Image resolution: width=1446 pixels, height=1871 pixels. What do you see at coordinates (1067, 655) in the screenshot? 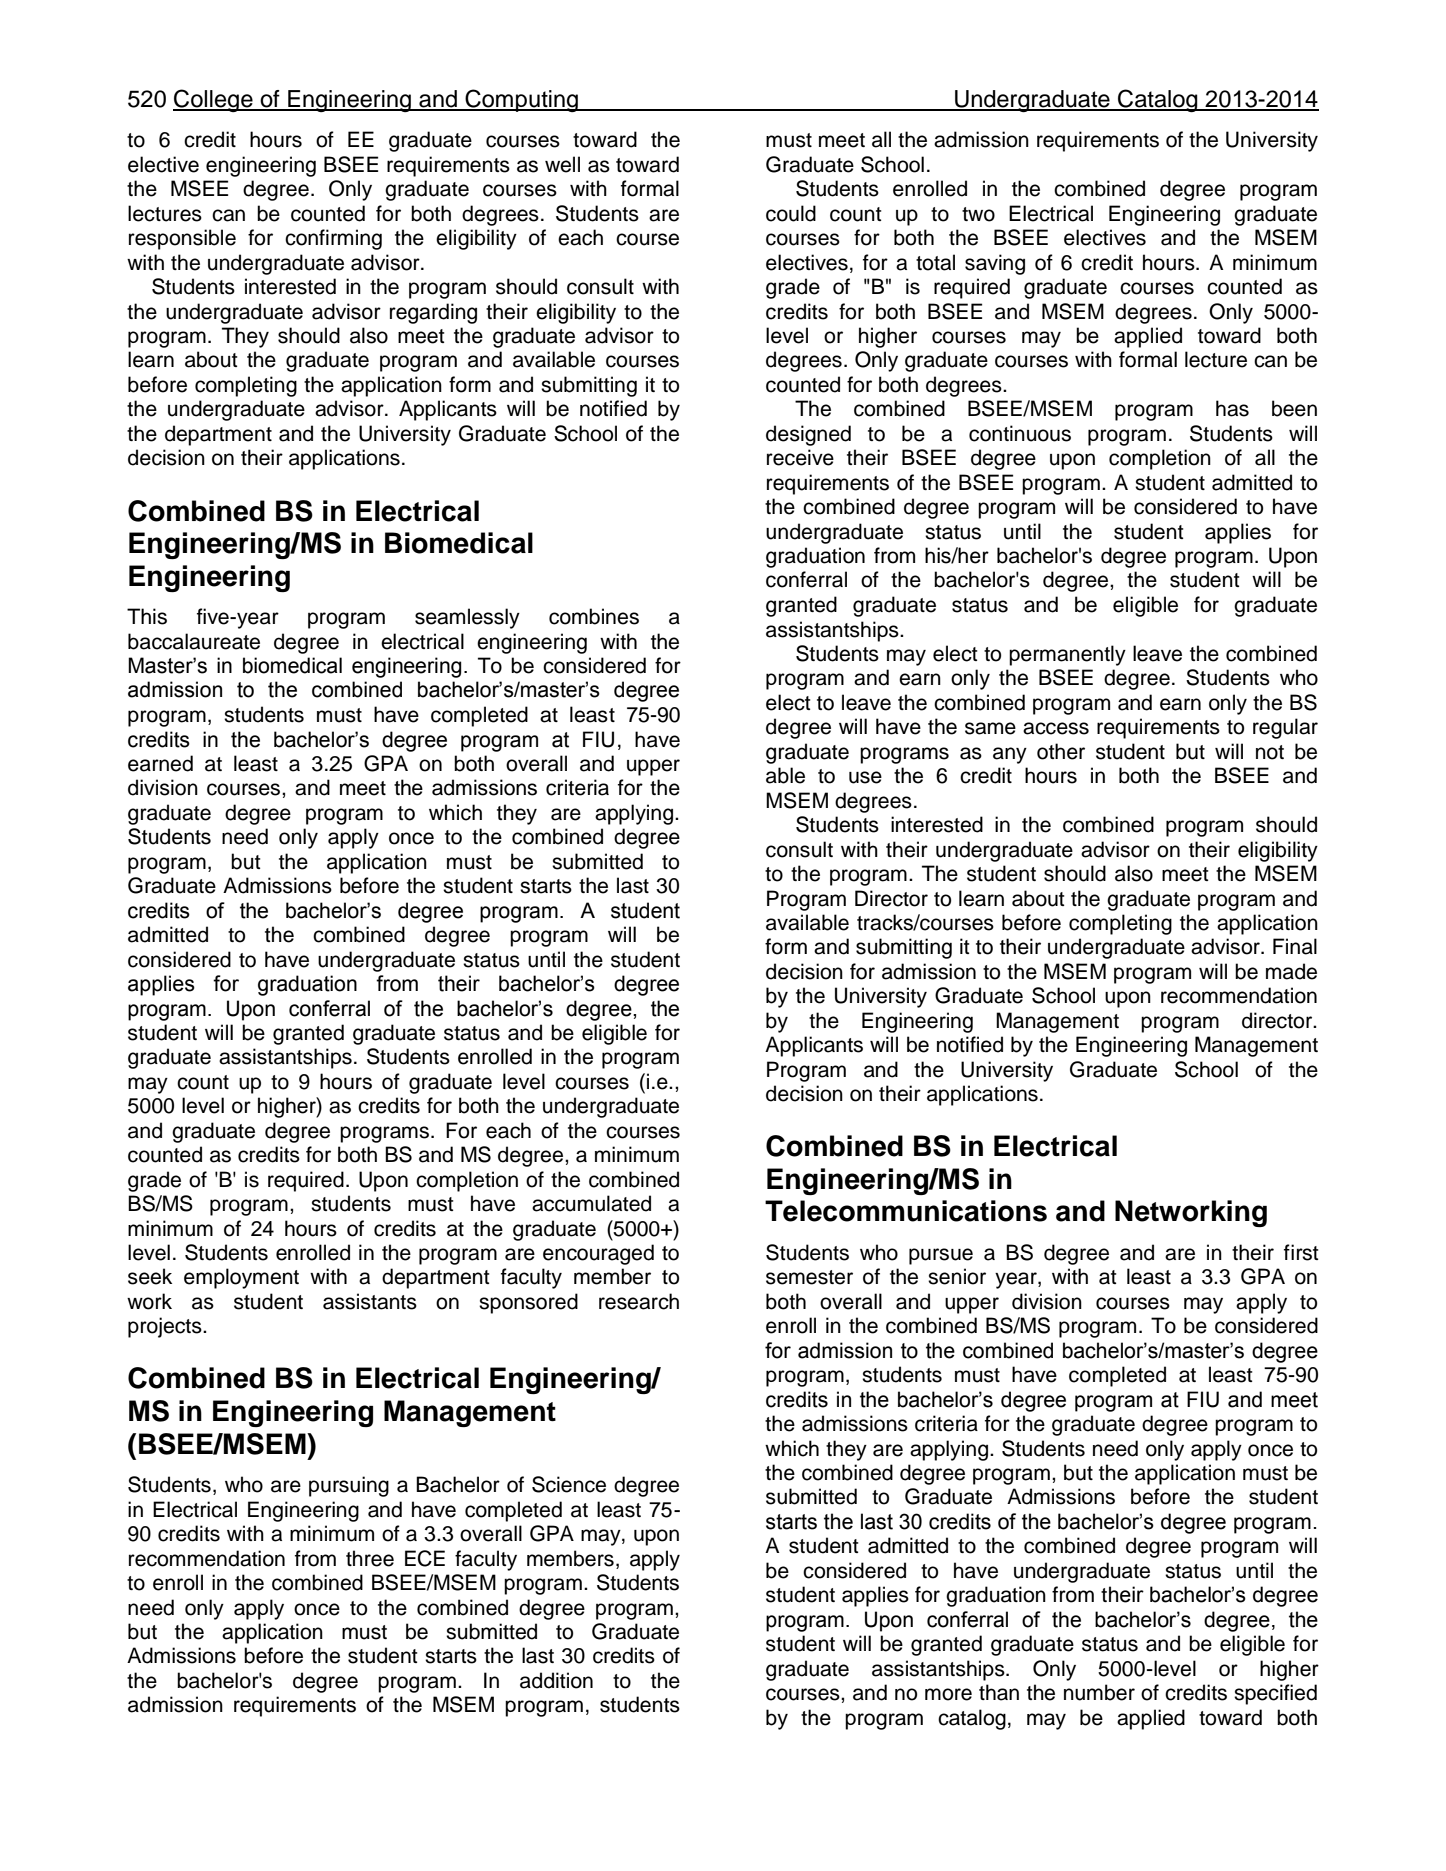
I see `permanently` at bounding box center [1067, 655].
